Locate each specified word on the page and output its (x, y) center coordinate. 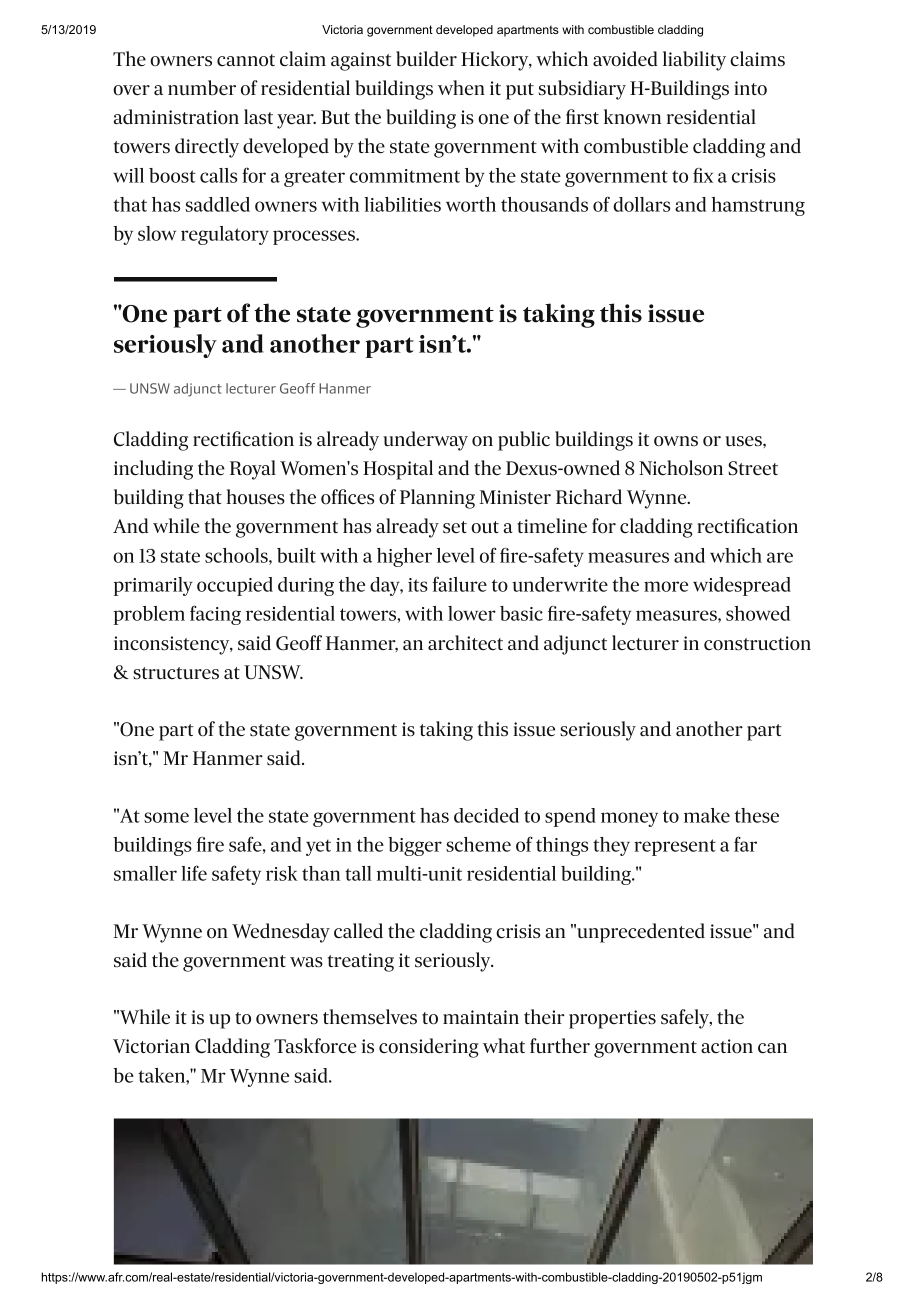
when (461, 87)
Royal (253, 470)
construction (757, 643)
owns (676, 441)
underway (425, 441)
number (202, 88)
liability (694, 61)
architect (465, 643)
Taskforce (315, 1046)
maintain (481, 1017)
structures (176, 673)
